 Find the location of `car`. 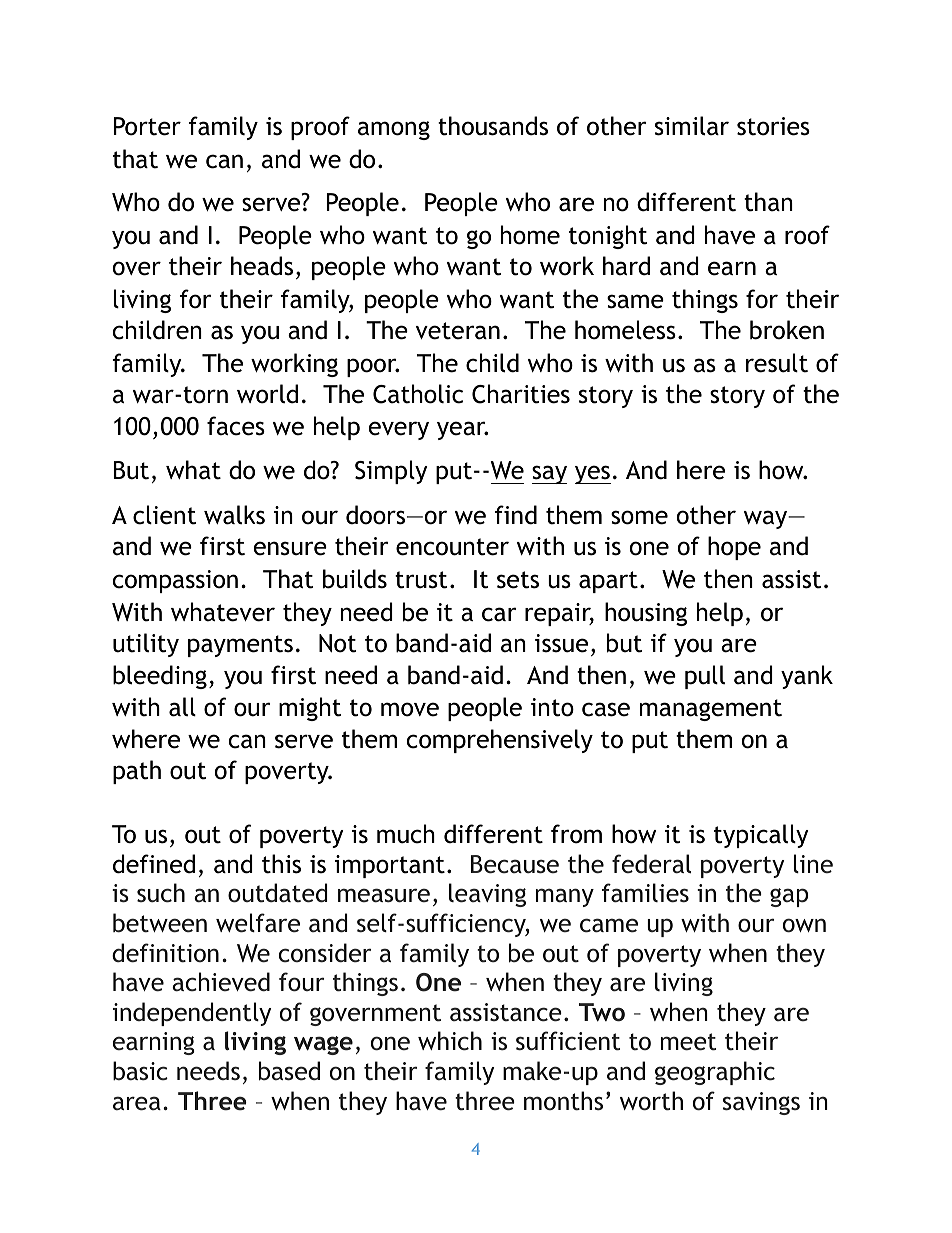

car is located at coordinates (499, 614).
